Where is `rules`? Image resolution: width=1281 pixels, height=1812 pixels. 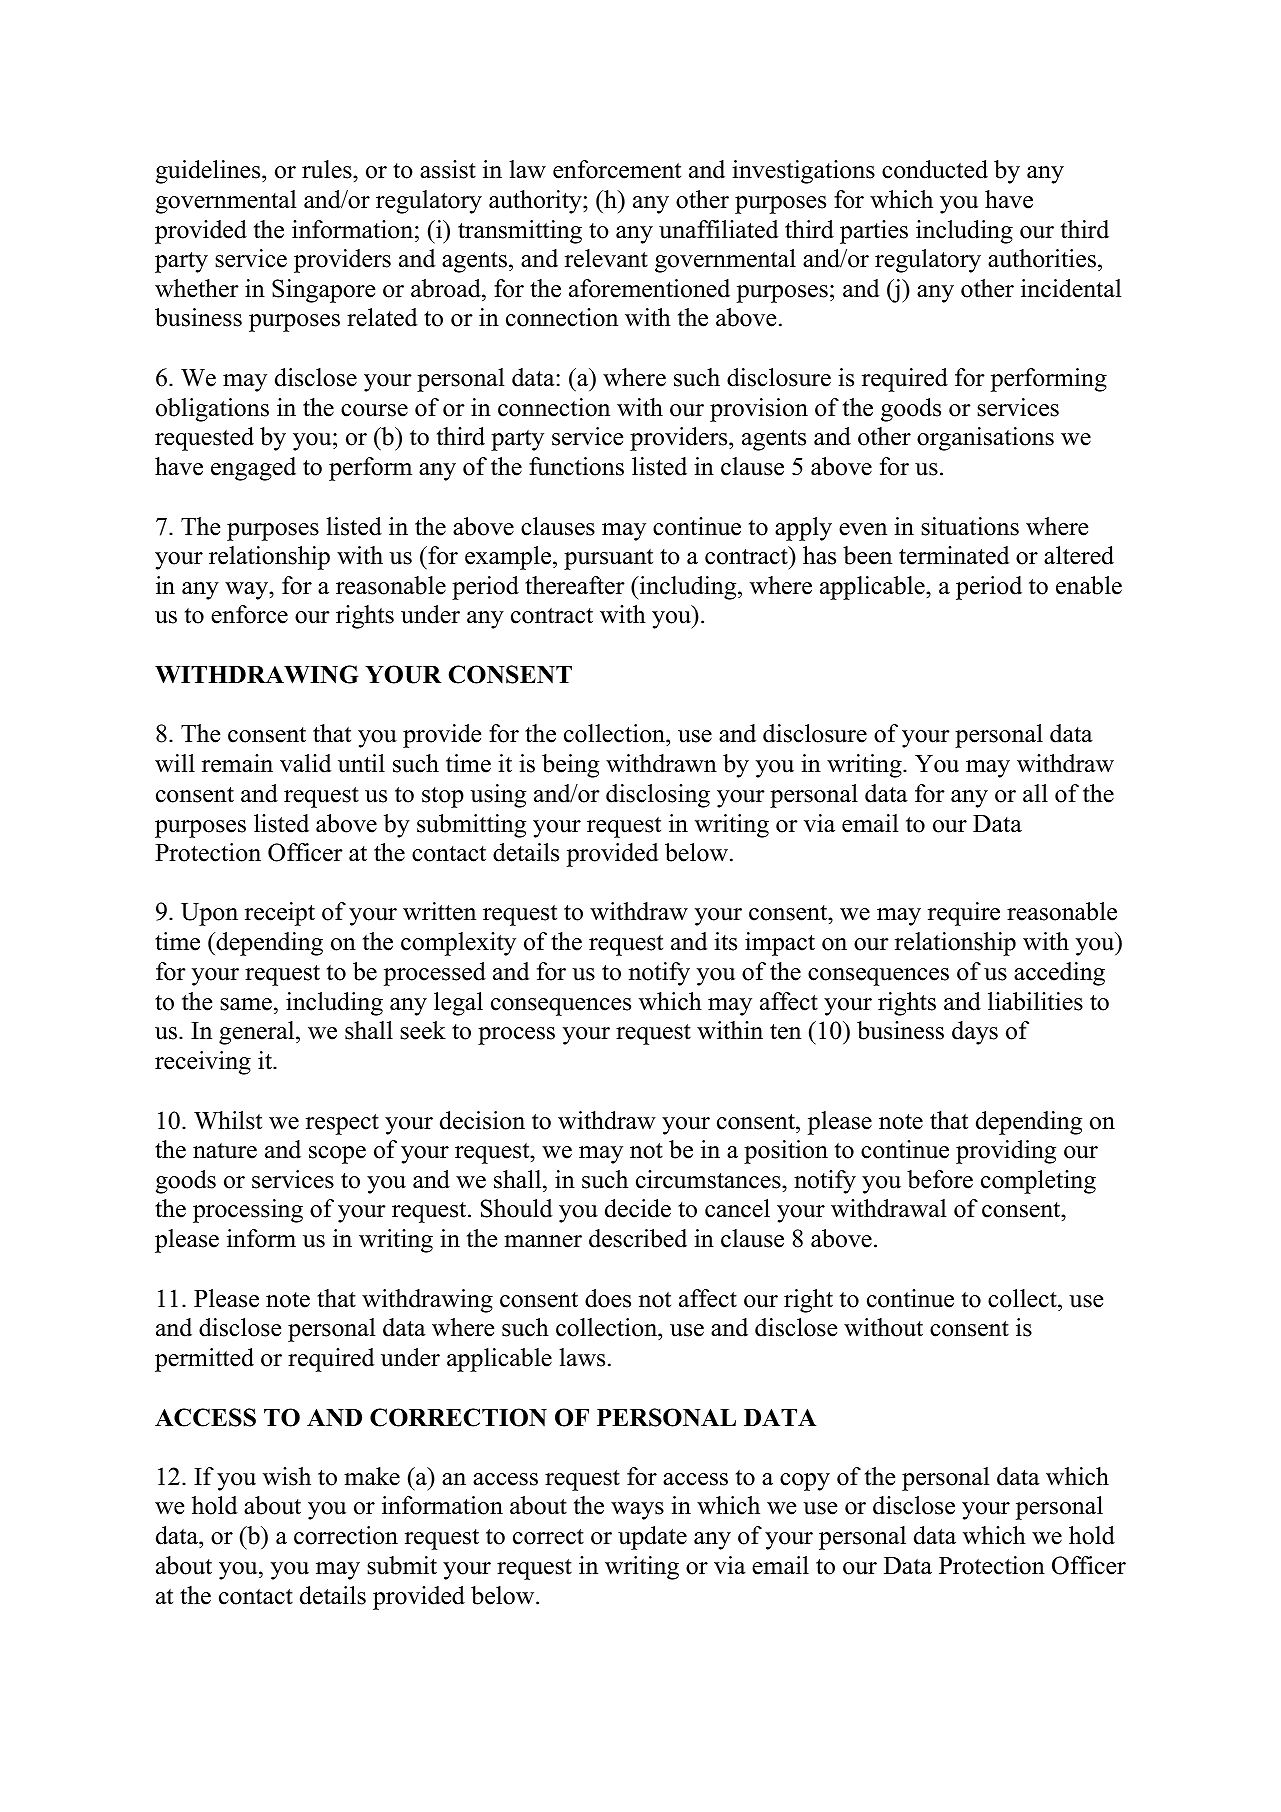 rules is located at coordinates (328, 169).
